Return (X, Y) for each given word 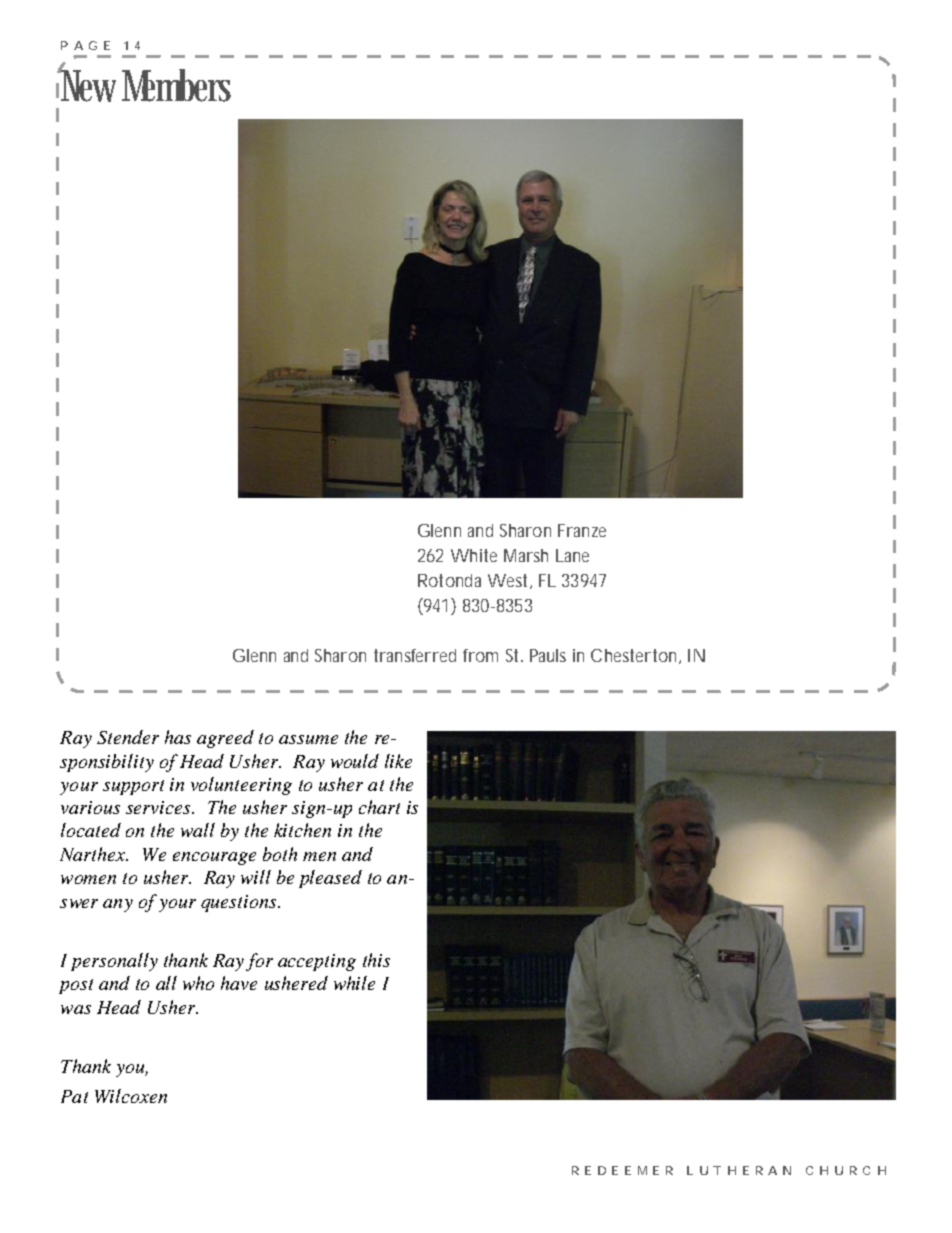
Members (176, 85)
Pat (74, 1096)
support (133, 787)
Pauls (548, 655)
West (507, 580)
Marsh (526, 555)
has (178, 737)
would (355, 761)
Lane (572, 555)
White (474, 555)
